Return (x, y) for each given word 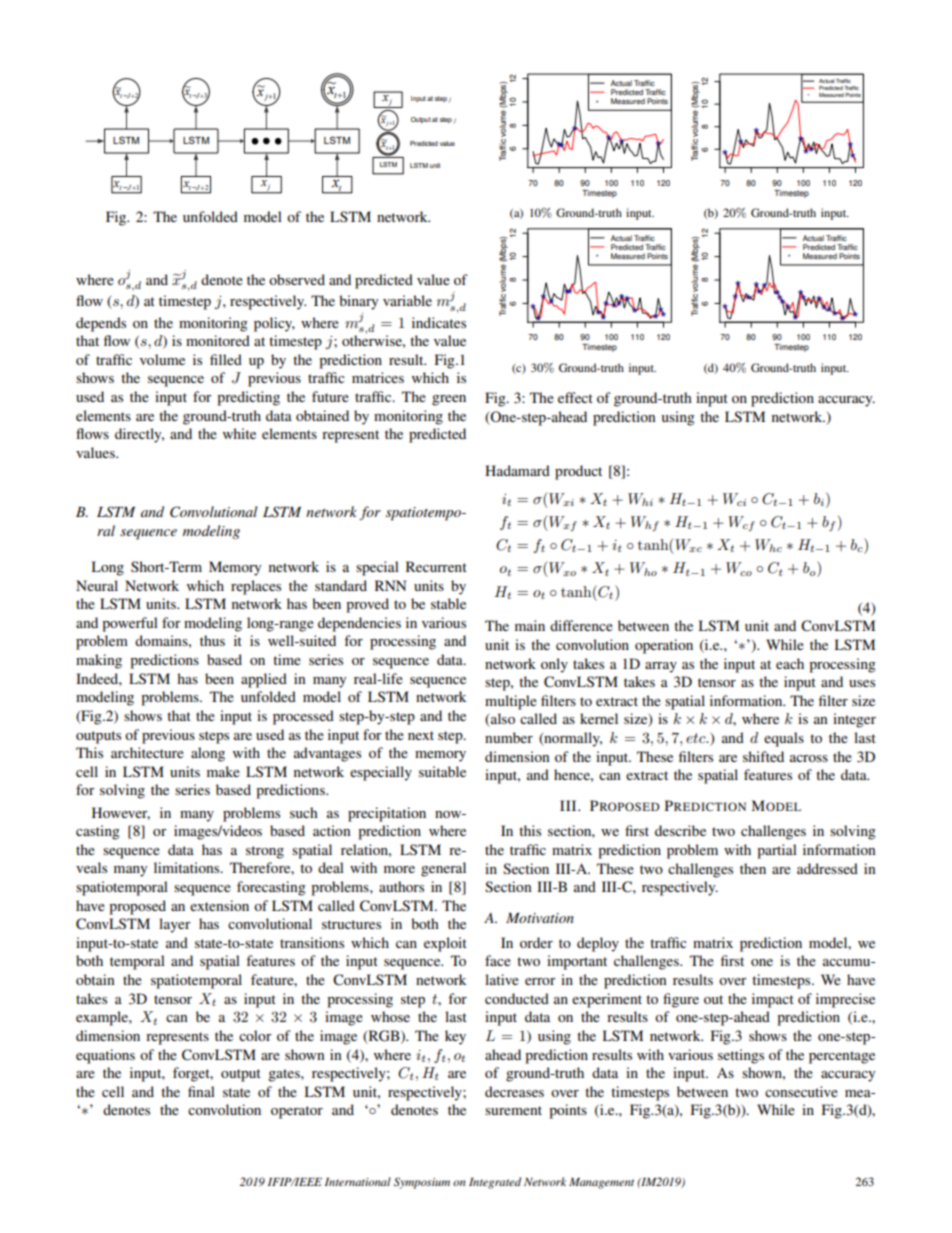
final (201, 1091)
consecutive (801, 1091)
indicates (439, 322)
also (502, 720)
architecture (147, 752)
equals (784, 739)
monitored (218, 340)
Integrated (495, 1183)
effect (575, 397)
